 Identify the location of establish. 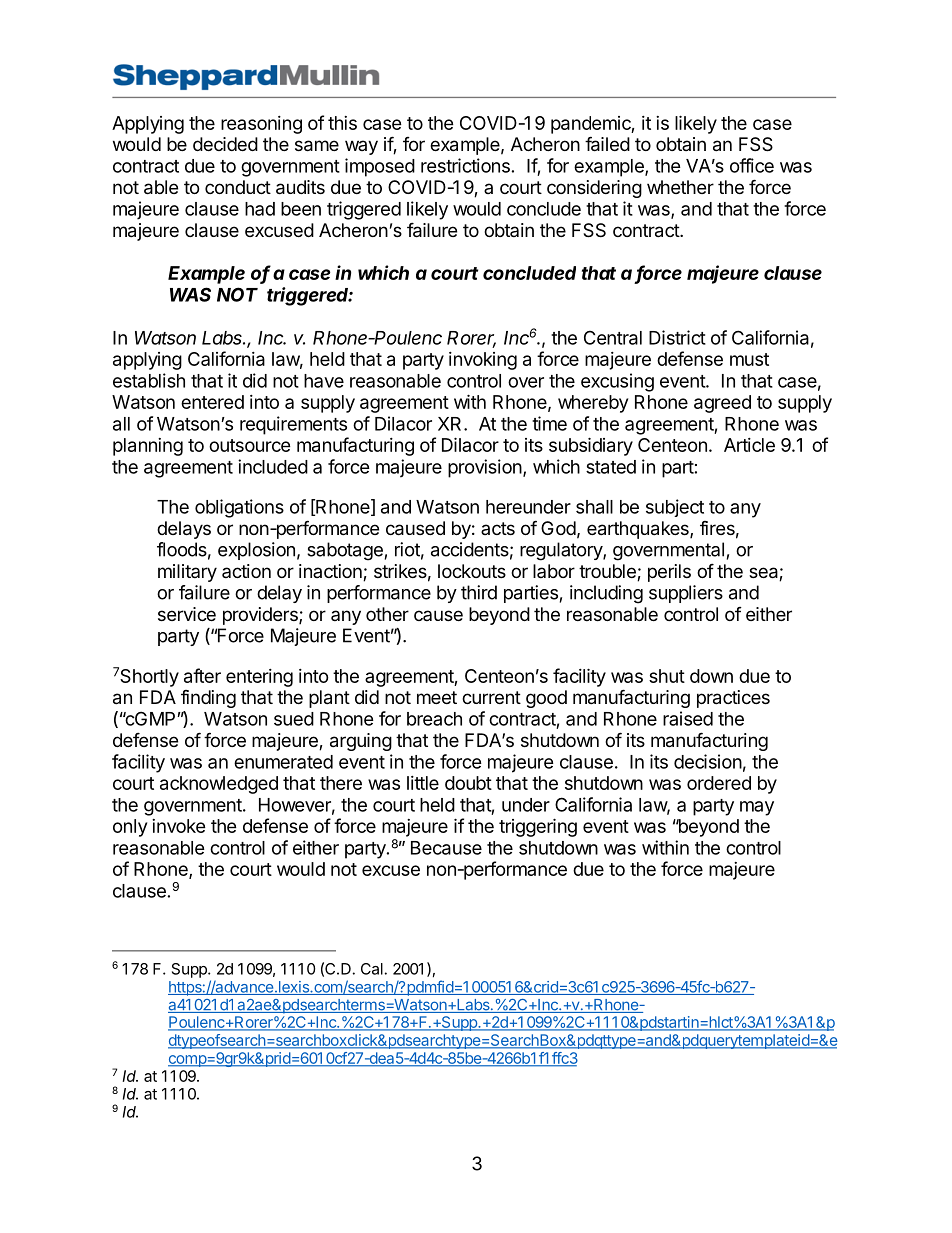
(149, 380).
